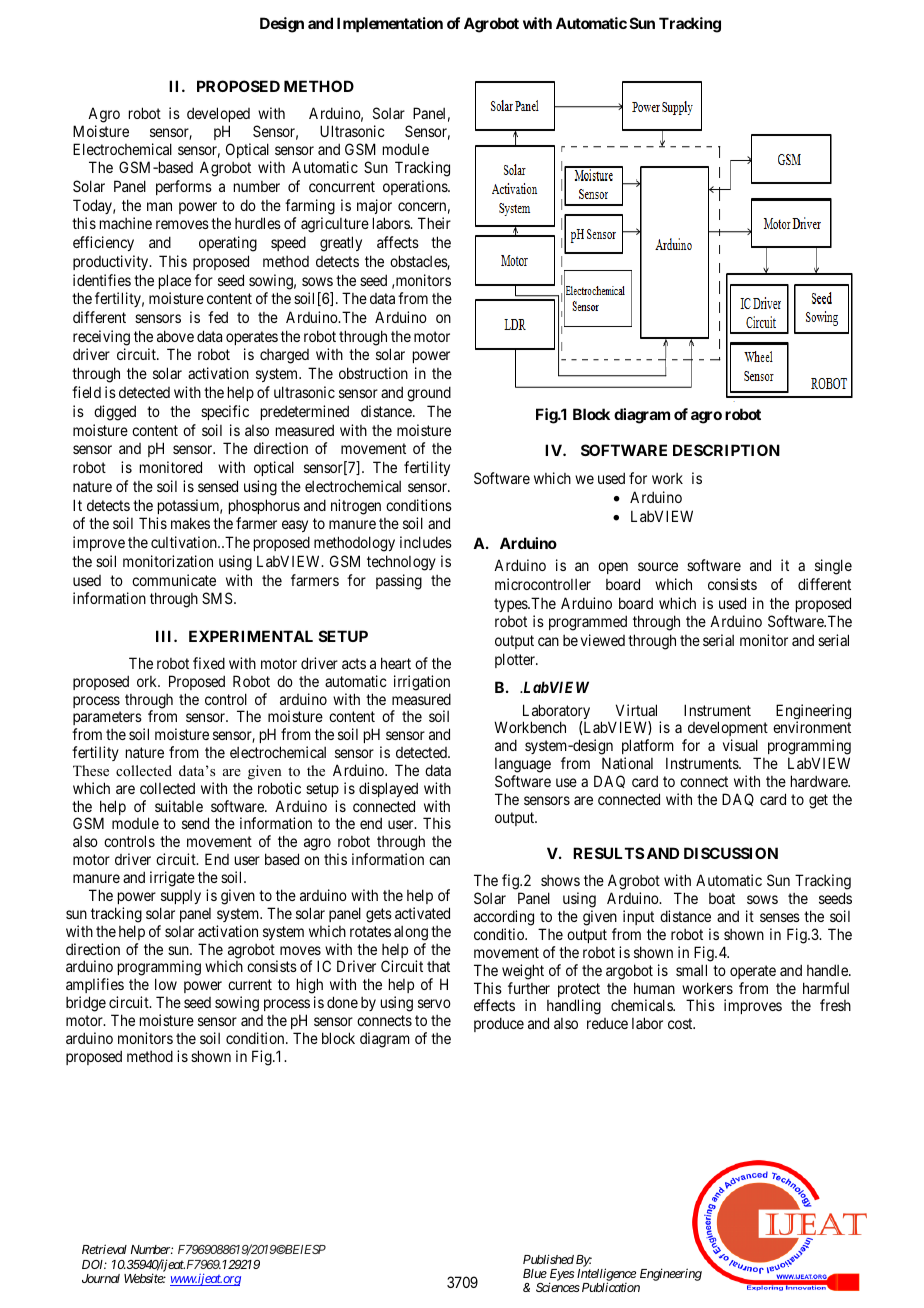 This screenshot has height=1308, width=924. What do you see at coordinates (390, 24) in the screenshot?
I see `Implementation` at bounding box center [390, 24].
